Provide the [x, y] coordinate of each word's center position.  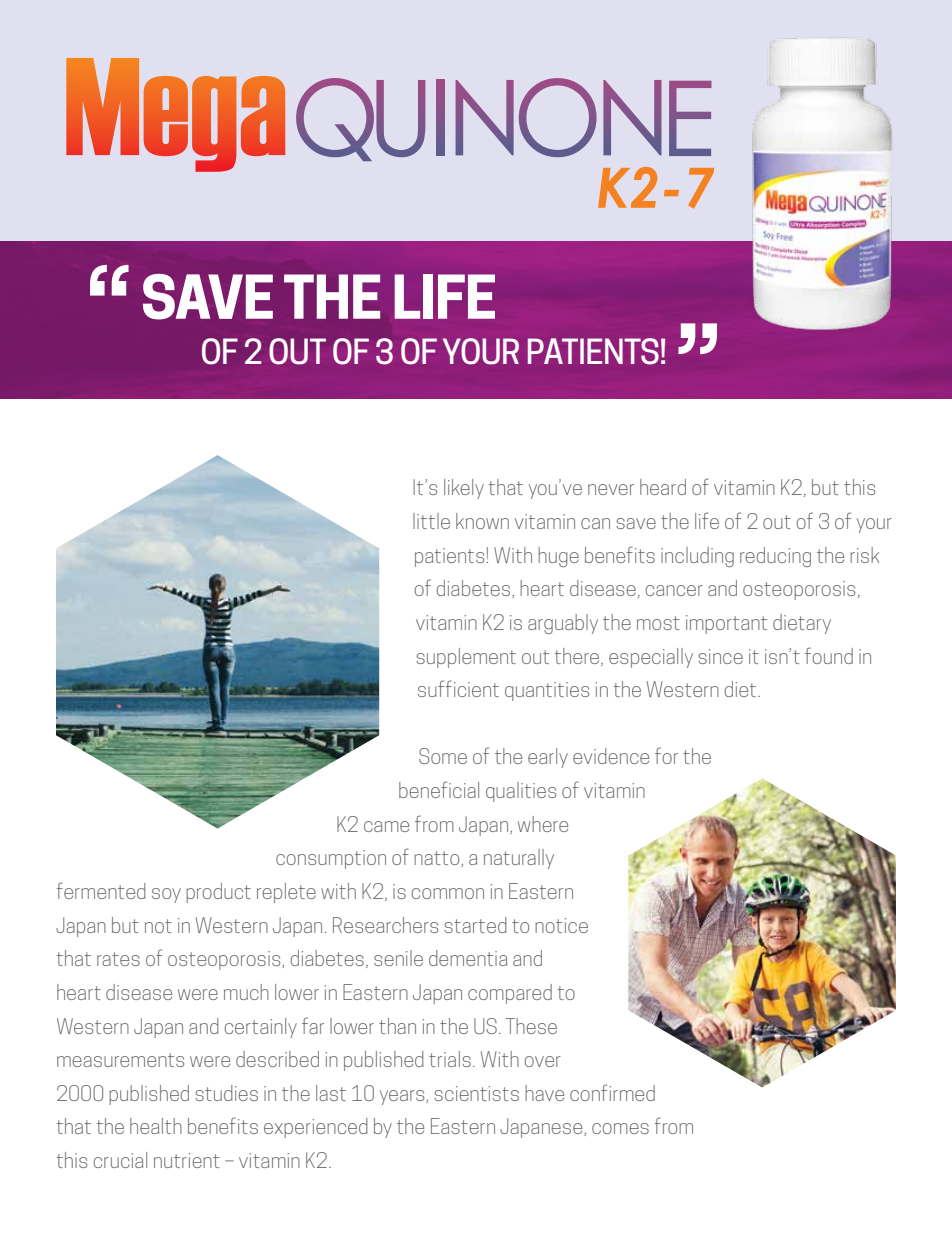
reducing [775, 557]
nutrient [187, 1160]
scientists [476, 1093]
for [666, 755]
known [482, 521]
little [431, 521]
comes [620, 1128]
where [543, 824]
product [218, 893]
